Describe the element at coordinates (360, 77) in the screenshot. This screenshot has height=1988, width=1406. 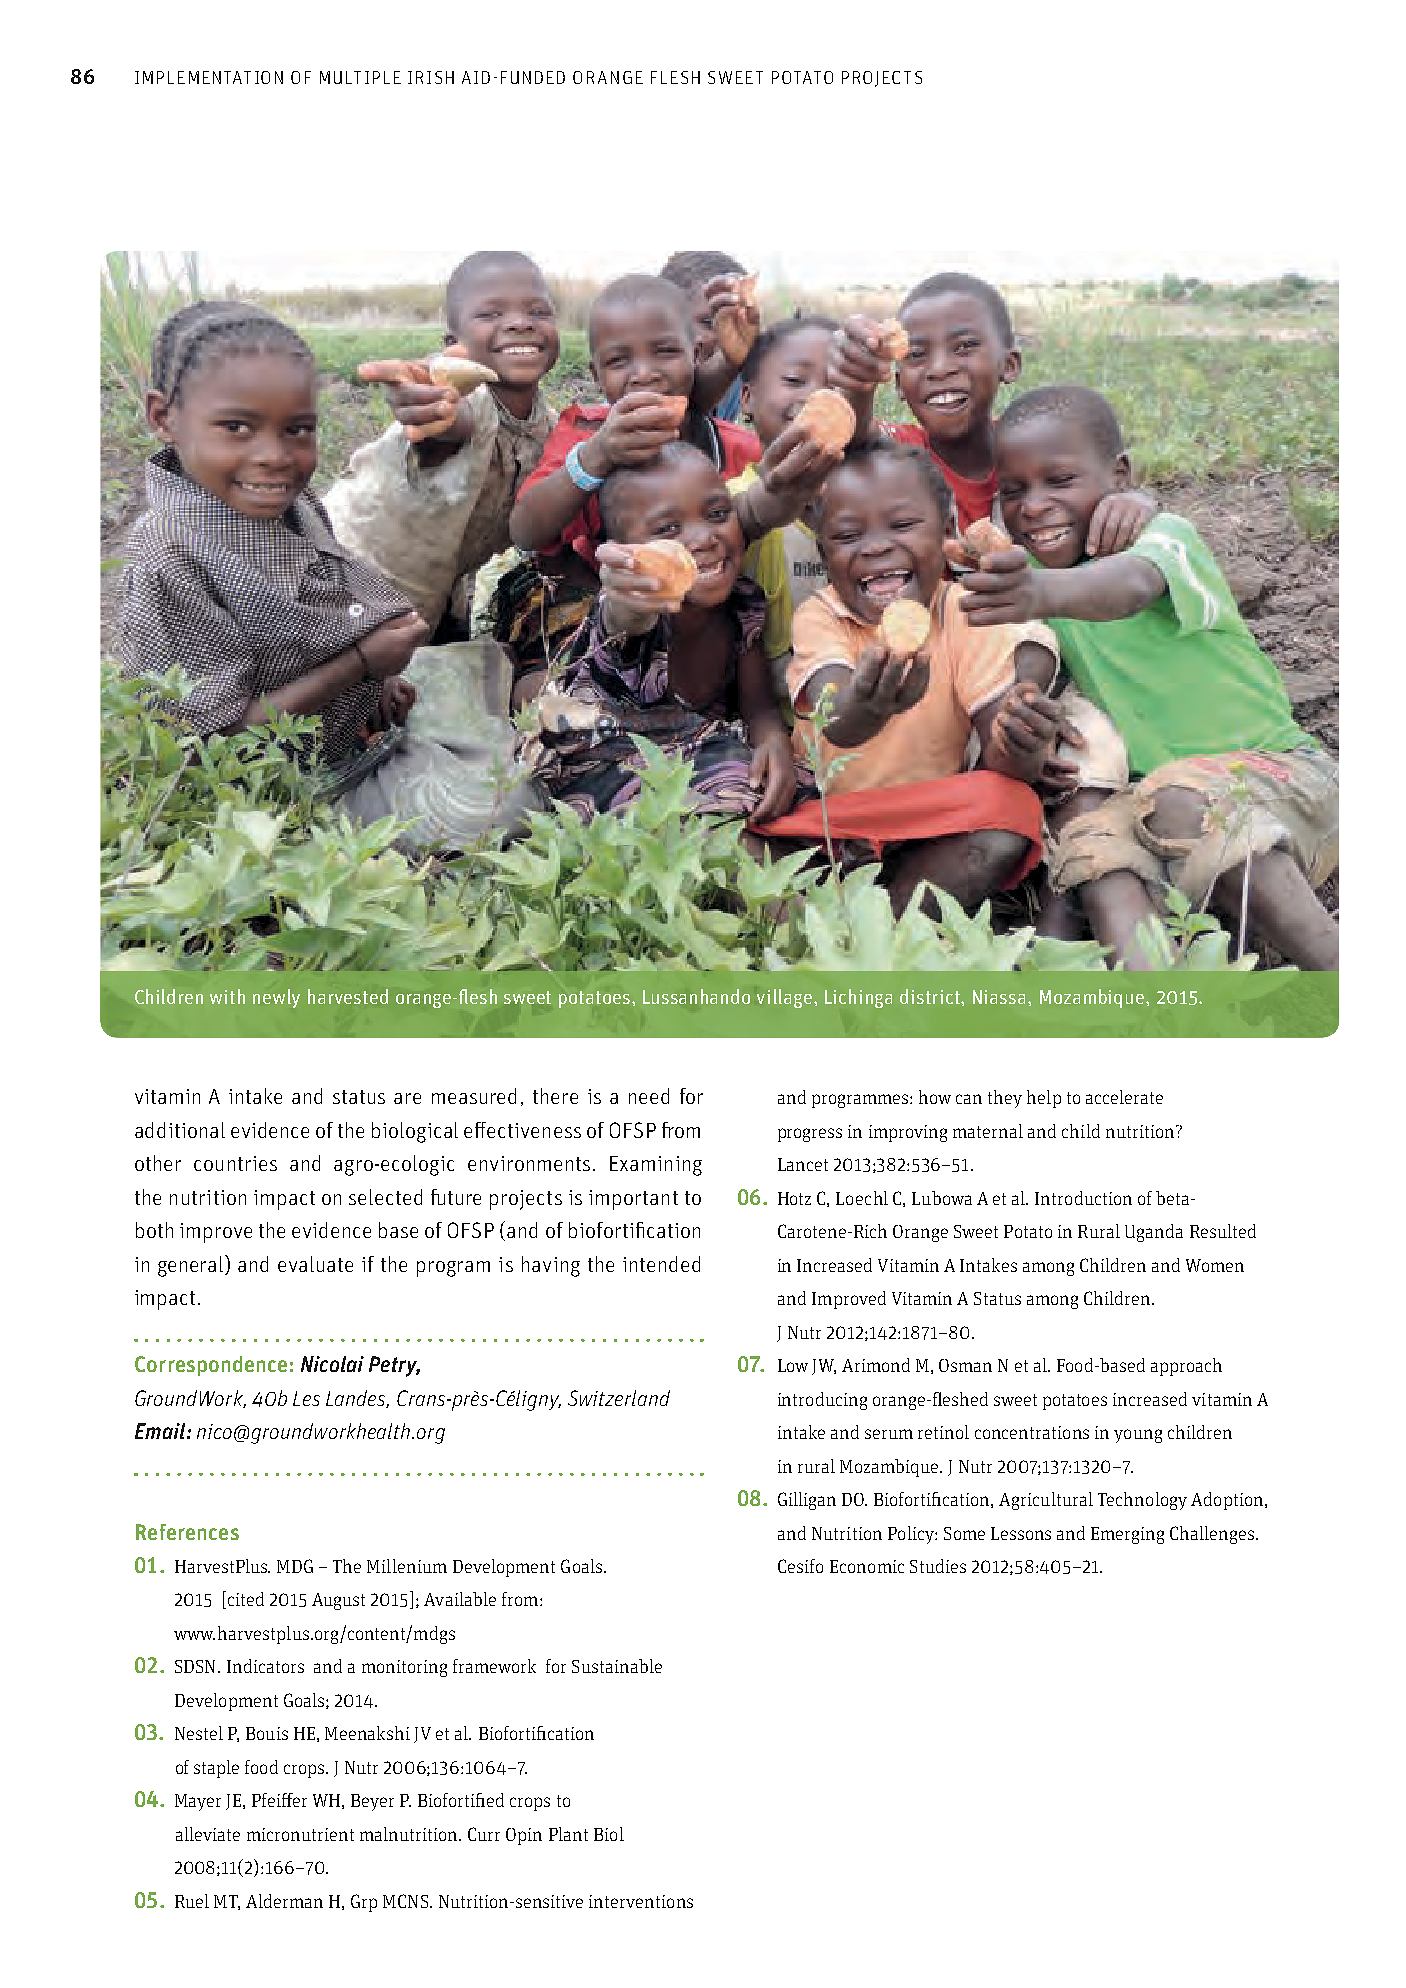
I see `MULTIPLE` at that location.
